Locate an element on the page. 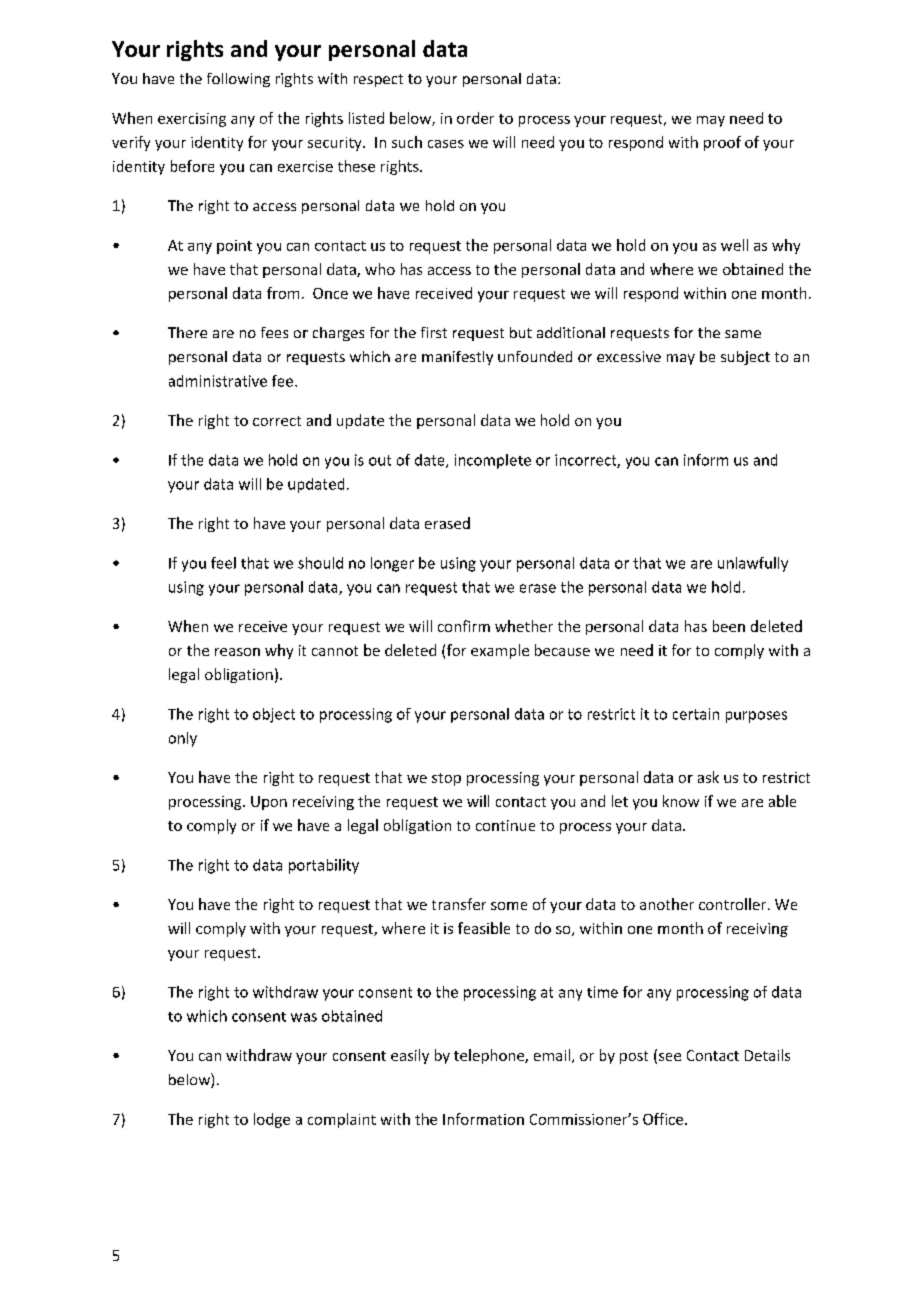 The height and width of the image is (1308, 924). feel is located at coordinates (223, 563).
